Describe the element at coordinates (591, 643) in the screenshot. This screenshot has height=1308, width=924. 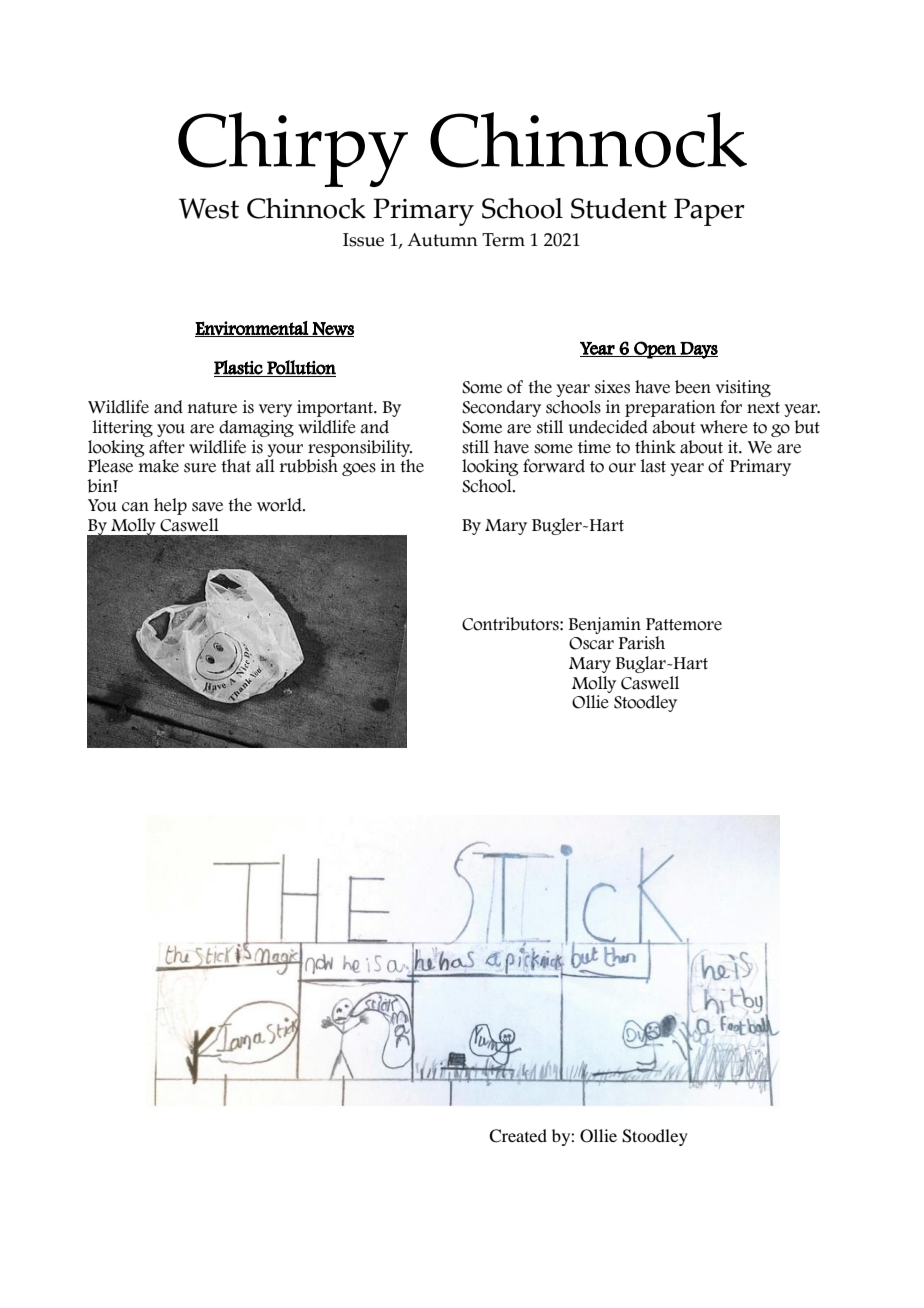
I see `Oscar` at that location.
